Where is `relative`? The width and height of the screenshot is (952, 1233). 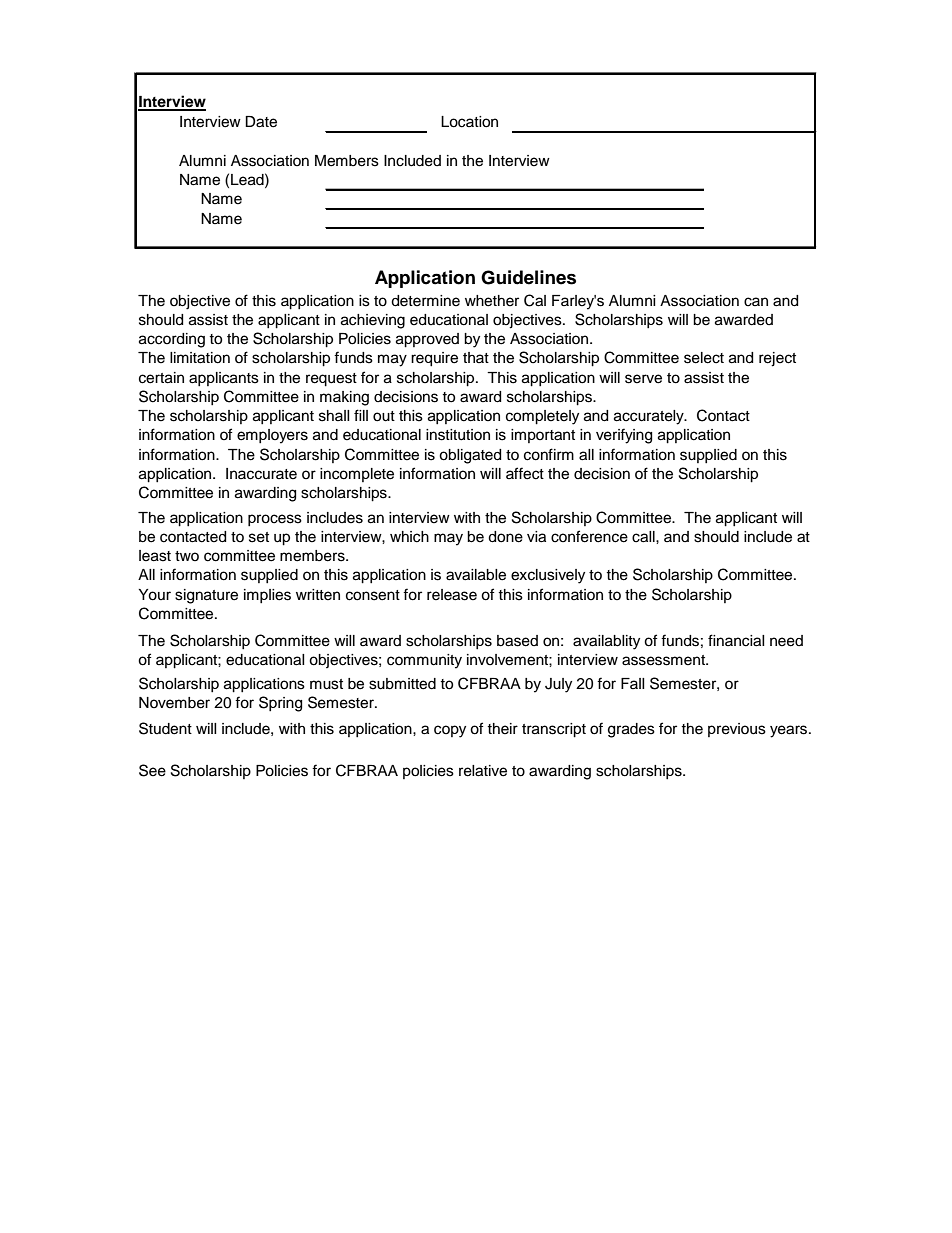 relative is located at coordinates (483, 771).
